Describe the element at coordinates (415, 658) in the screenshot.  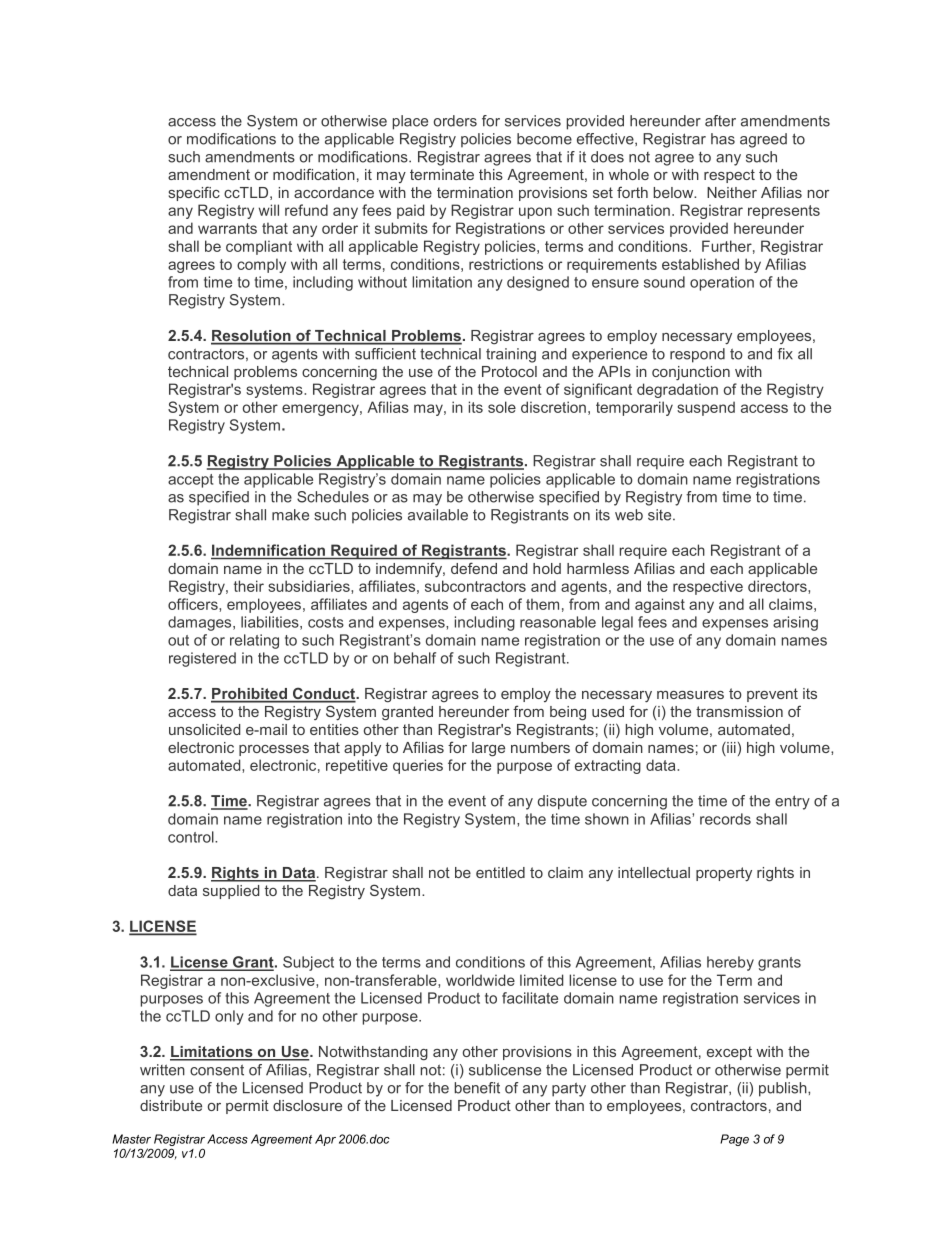
I see `behalf` at that location.
